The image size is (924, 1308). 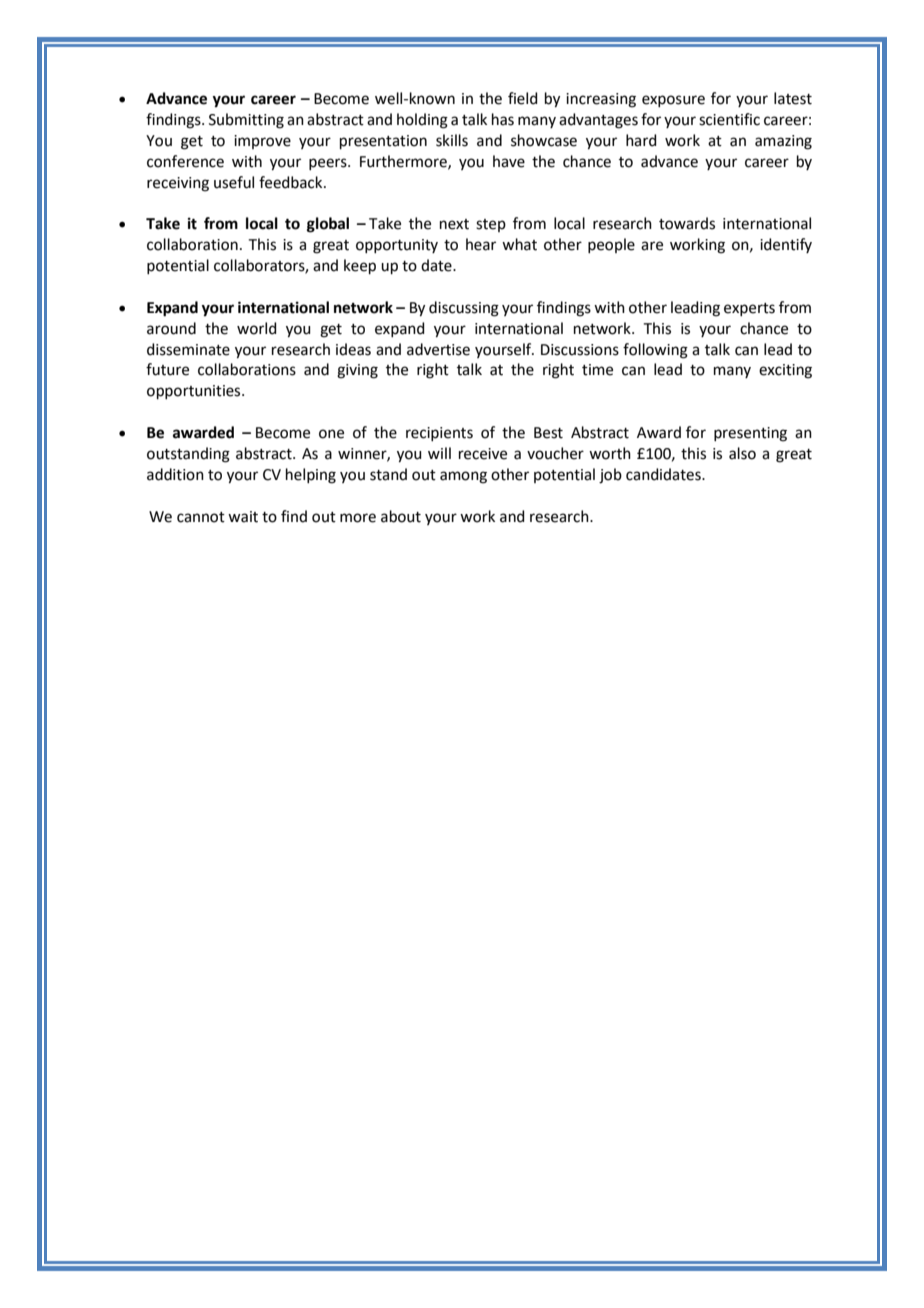 What do you see at coordinates (503, 119) in the image?
I see `has` at bounding box center [503, 119].
